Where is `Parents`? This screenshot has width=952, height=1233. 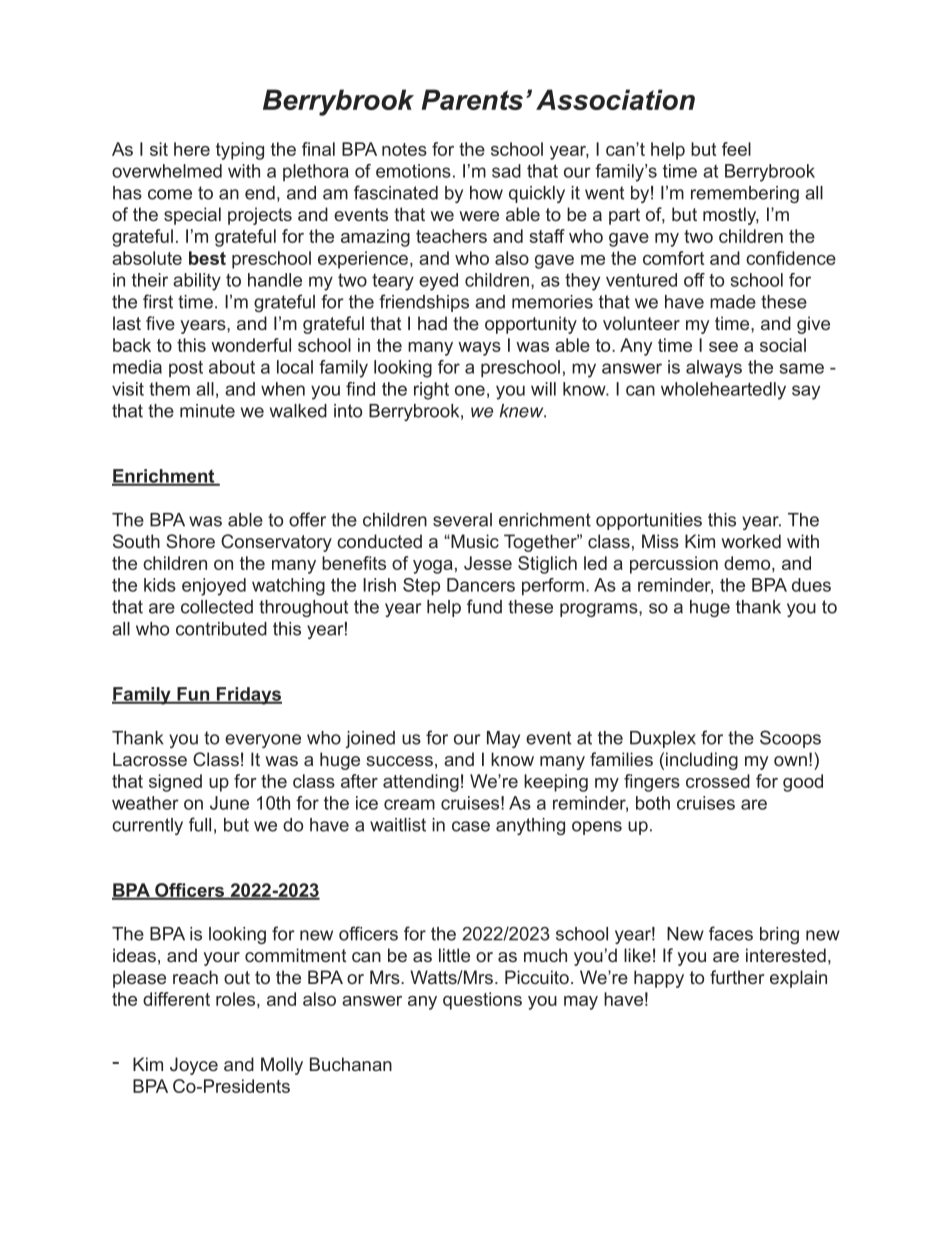 Parents is located at coordinates (472, 99).
